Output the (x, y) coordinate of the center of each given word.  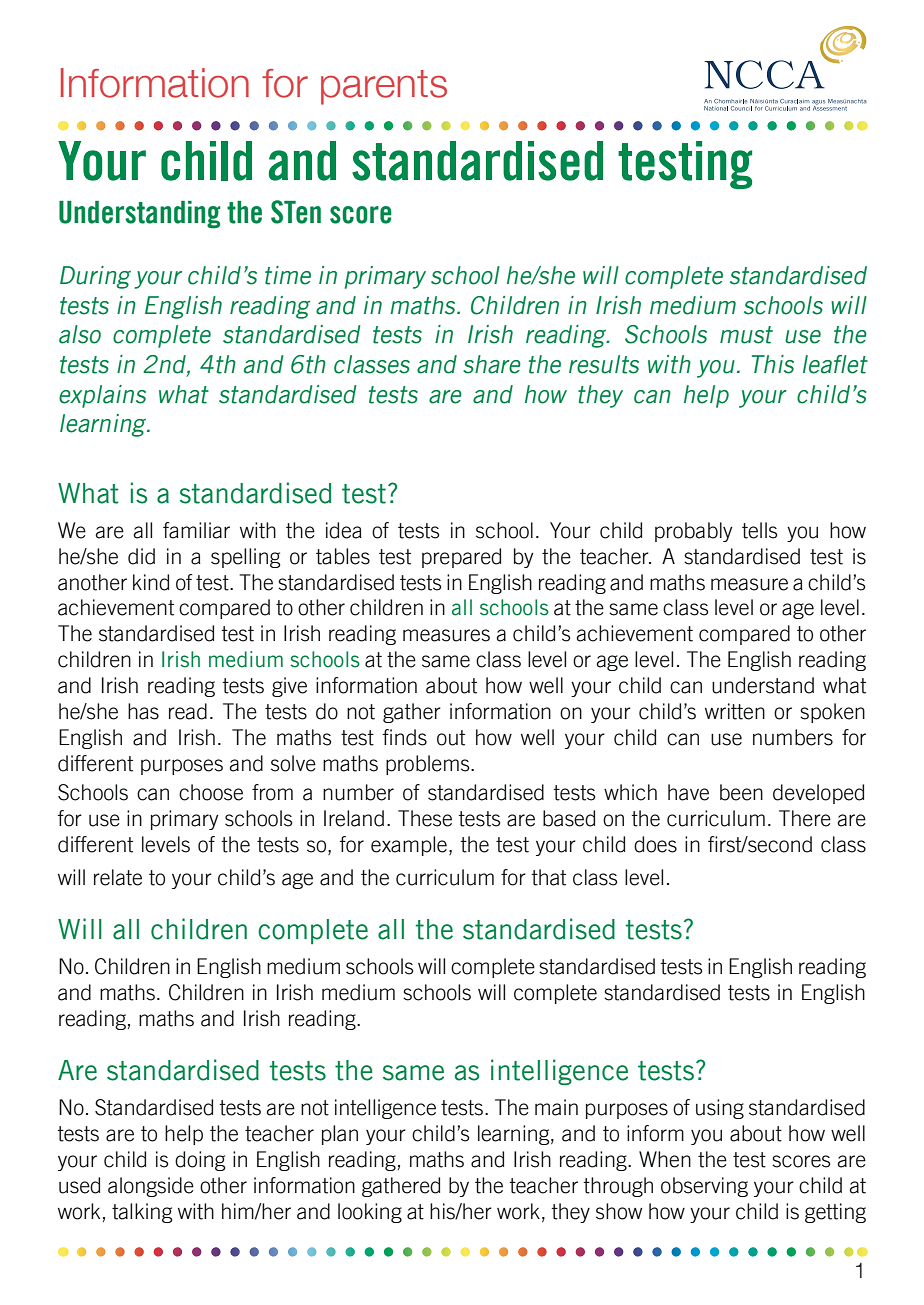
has (143, 711)
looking (370, 1213)
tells (759, 530)
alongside (151, 1187)
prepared (461, 558)
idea (344, 530)
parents (384, 87)
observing (704, 1187)
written (735, 711)
